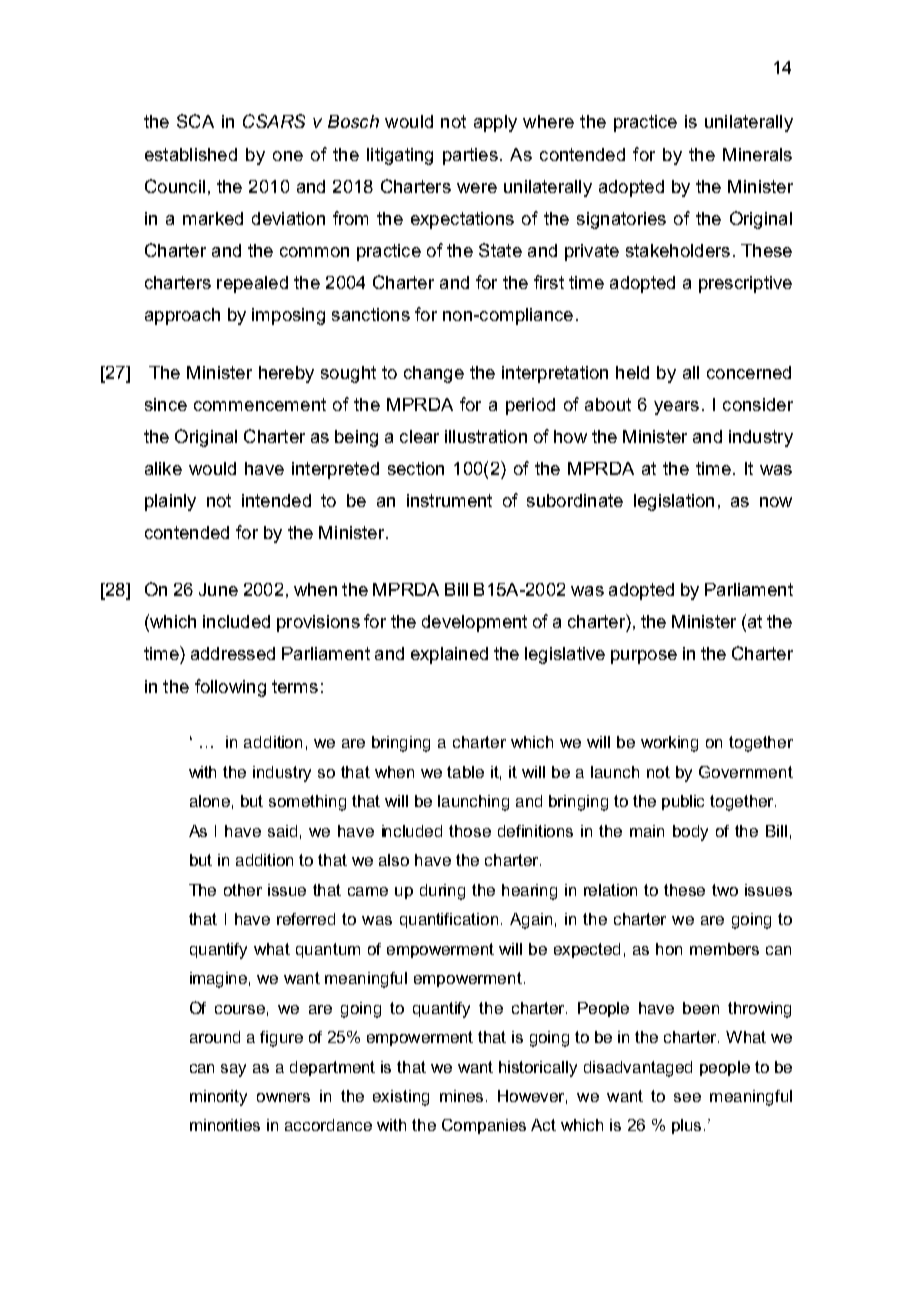 Image resolution: width=924 pixels, height=1308 pixels. What do you see at coordinates (474, 623) in the screenshot?
I see `development` at bounding box center [474, 623].
